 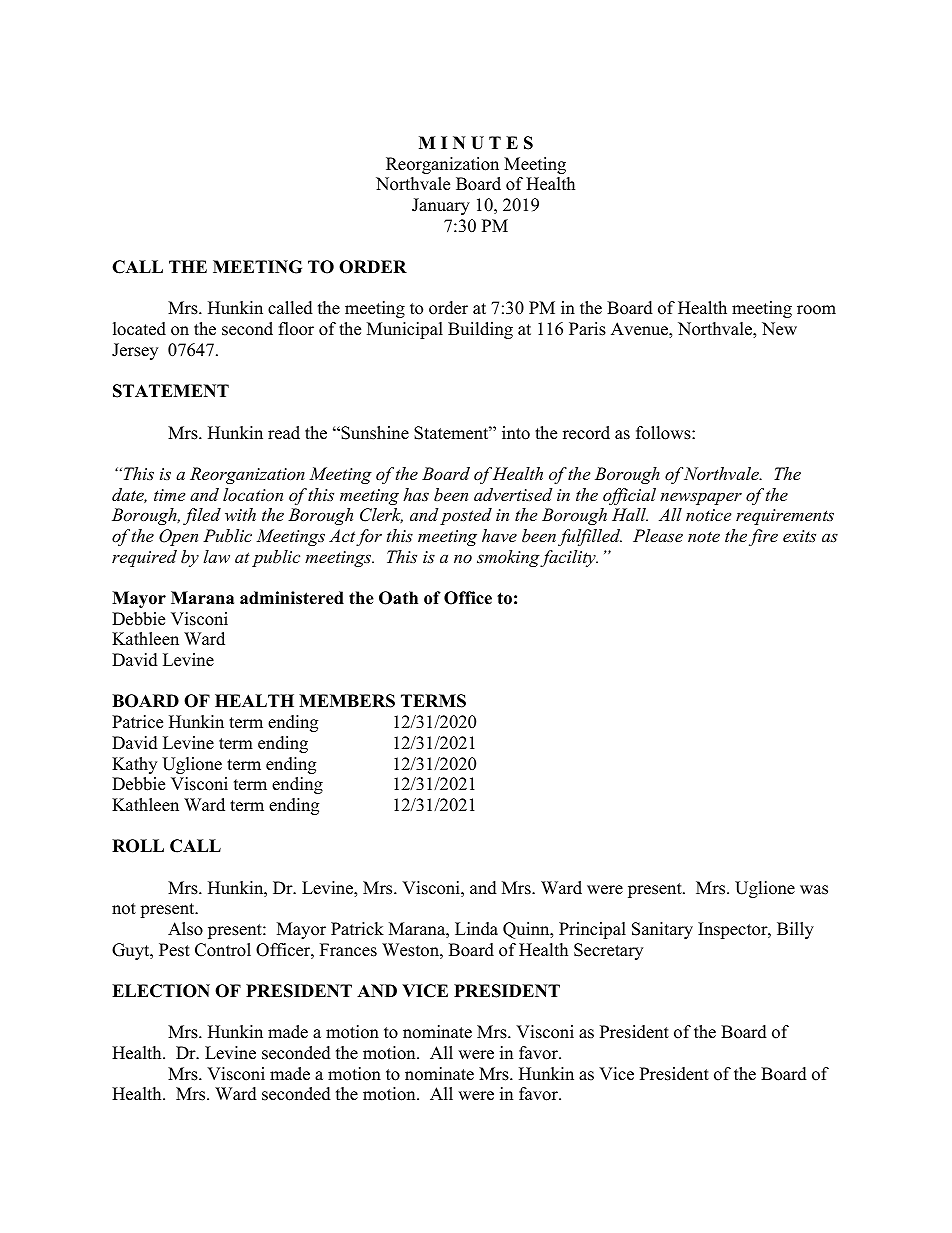 I want to click on Jersey, so click(x=135, y=351).
